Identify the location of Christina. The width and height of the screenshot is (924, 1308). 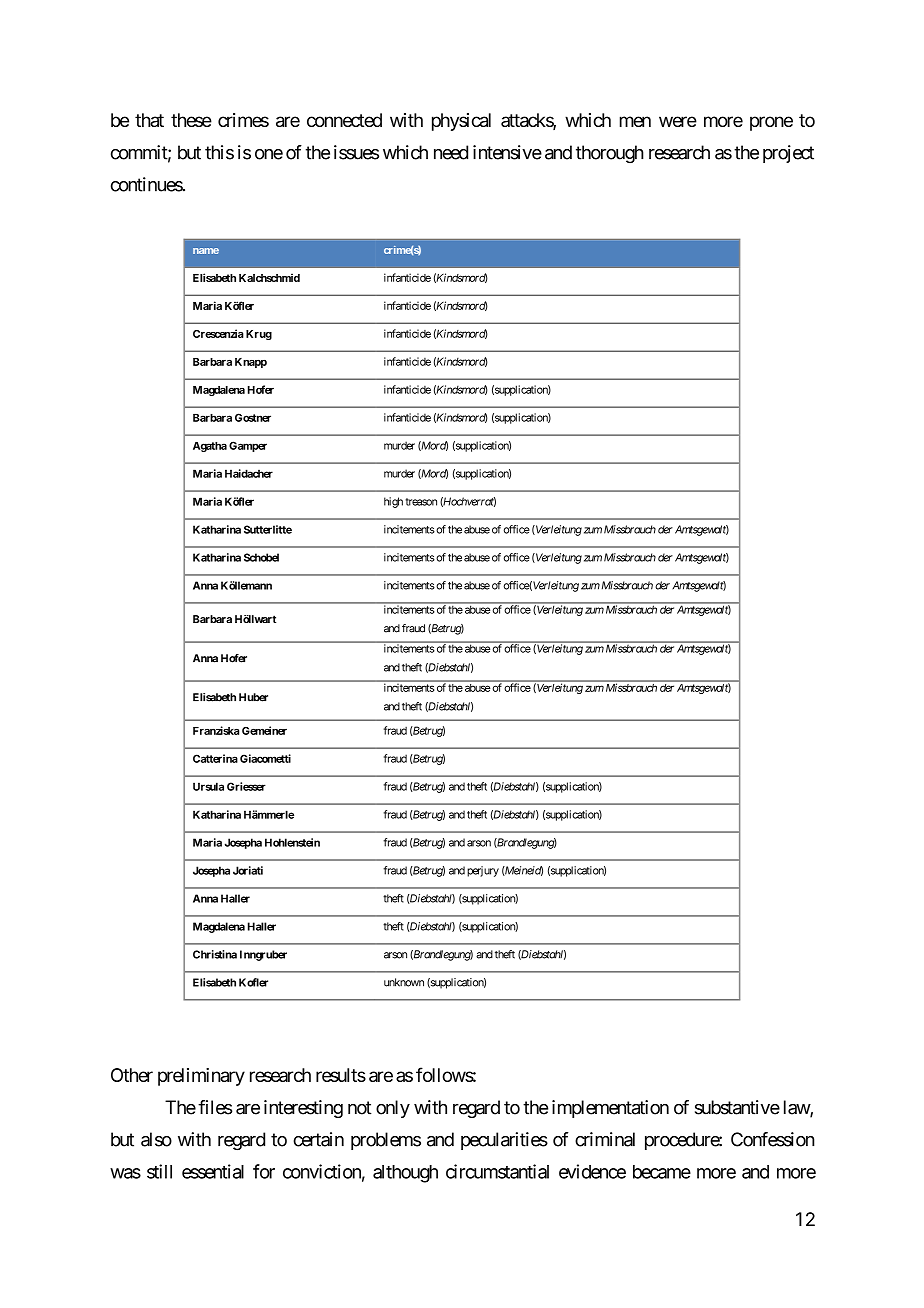
(215, 954).
